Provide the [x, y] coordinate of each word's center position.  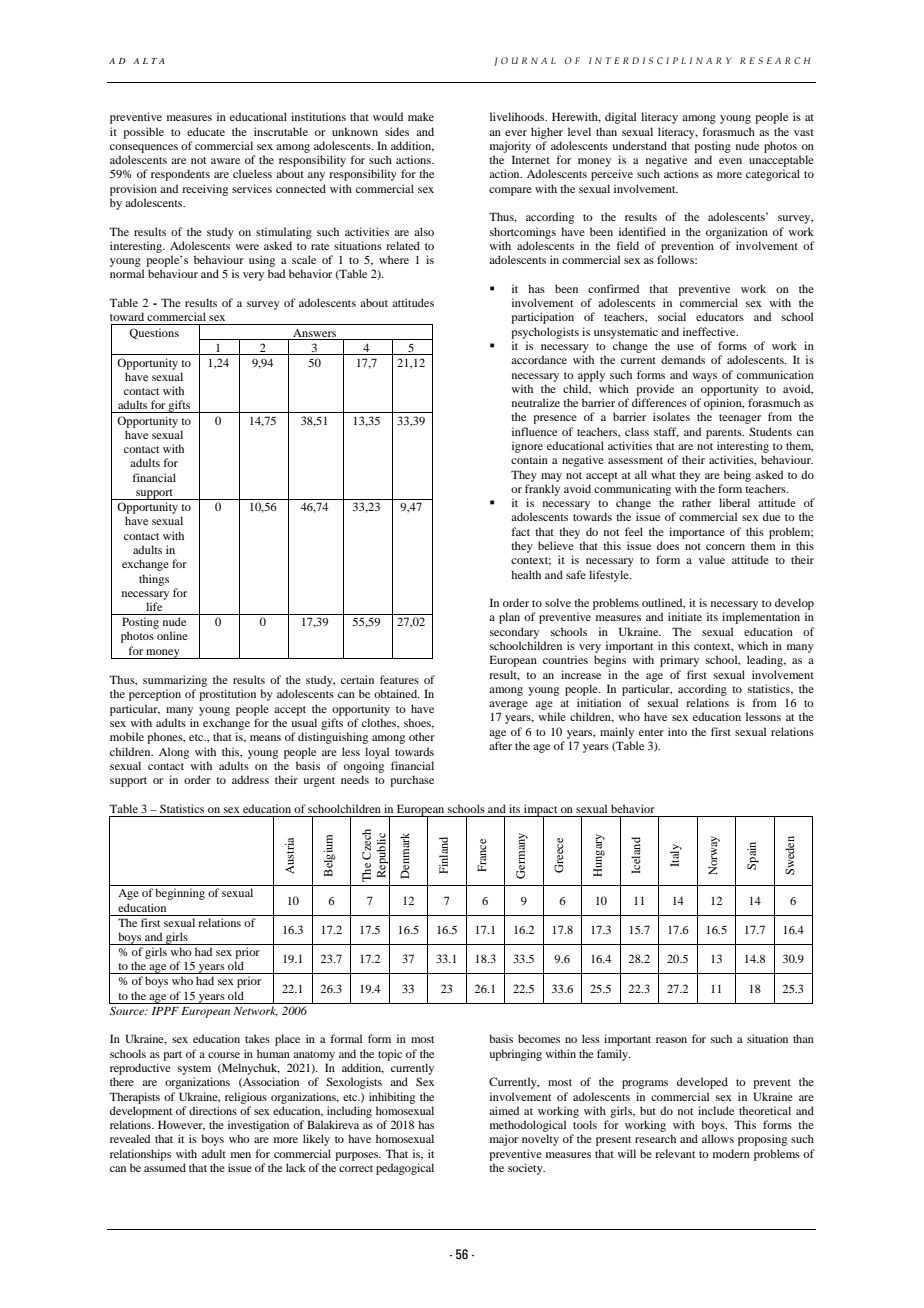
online [172, 635]
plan [509, 618]
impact [541, 811]
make [421, 116]
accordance [539, 359]
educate [206, 131]
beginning [180, 894]
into [677, 731]
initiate [685, 616]
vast [804, 132]
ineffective [710, 331]
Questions [154, 333]
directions [213, 1110]
